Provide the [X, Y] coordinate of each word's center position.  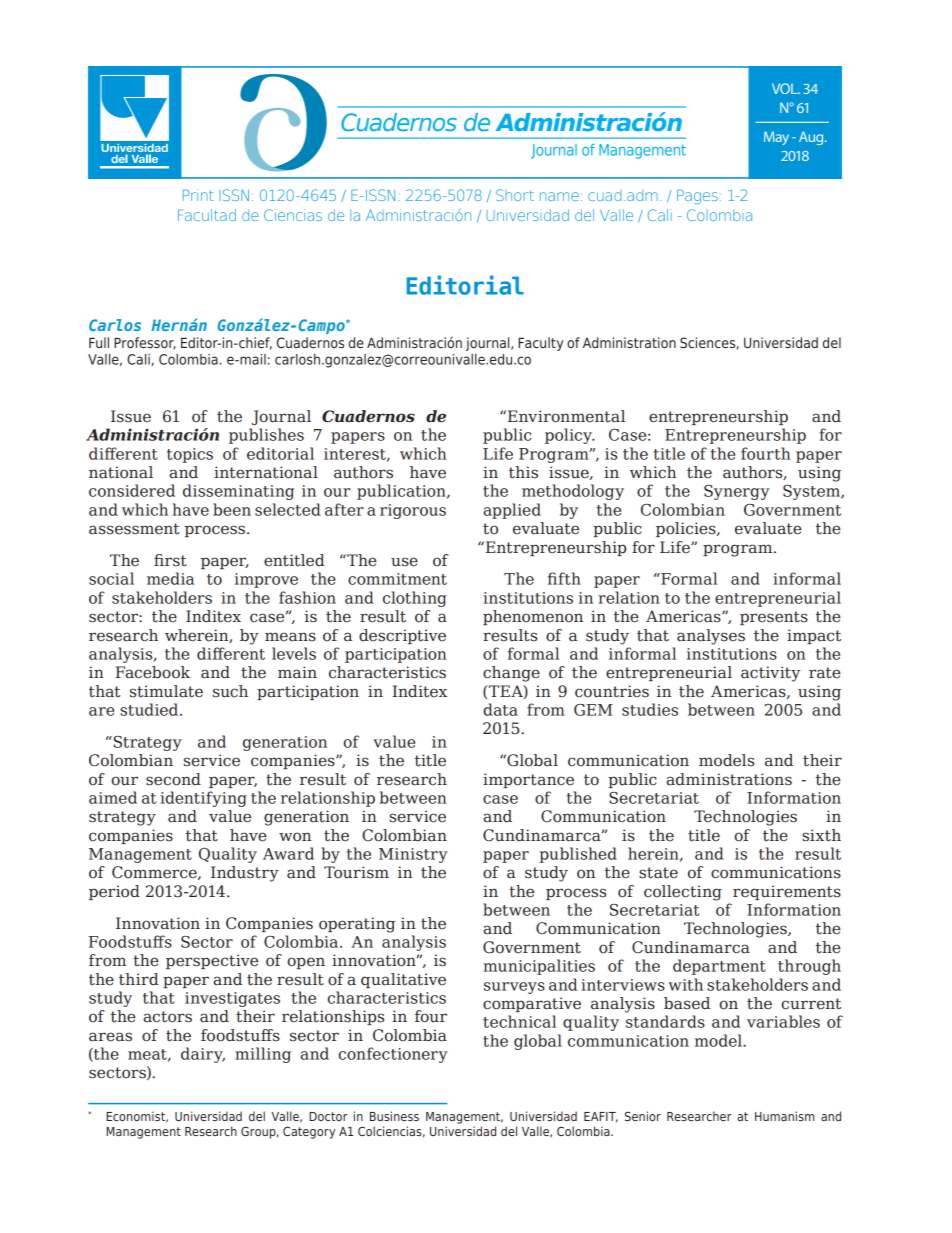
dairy [203, 1055]
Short [515, 195]
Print [198, 195]
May [776, 138]
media [170, 578]
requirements [787, 892]
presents [774, 618]
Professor [145, 343]
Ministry [413, 855]
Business [394, 1116]
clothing [415, 599]
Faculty [540, 344]
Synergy [737, 492]
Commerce [155, 873]
